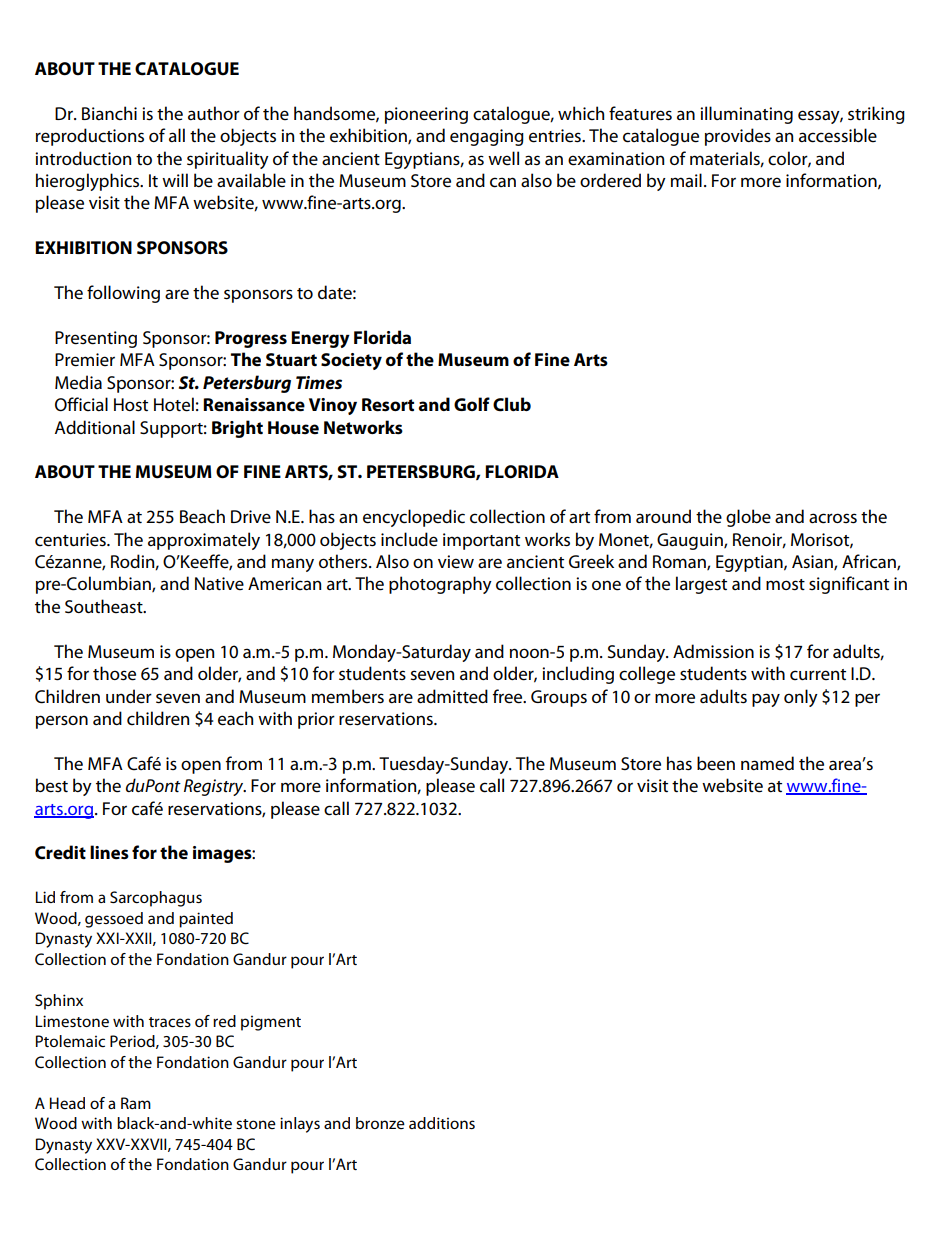 The image size is (952, 1233). I want to click on engaging, so click(487, 137).
